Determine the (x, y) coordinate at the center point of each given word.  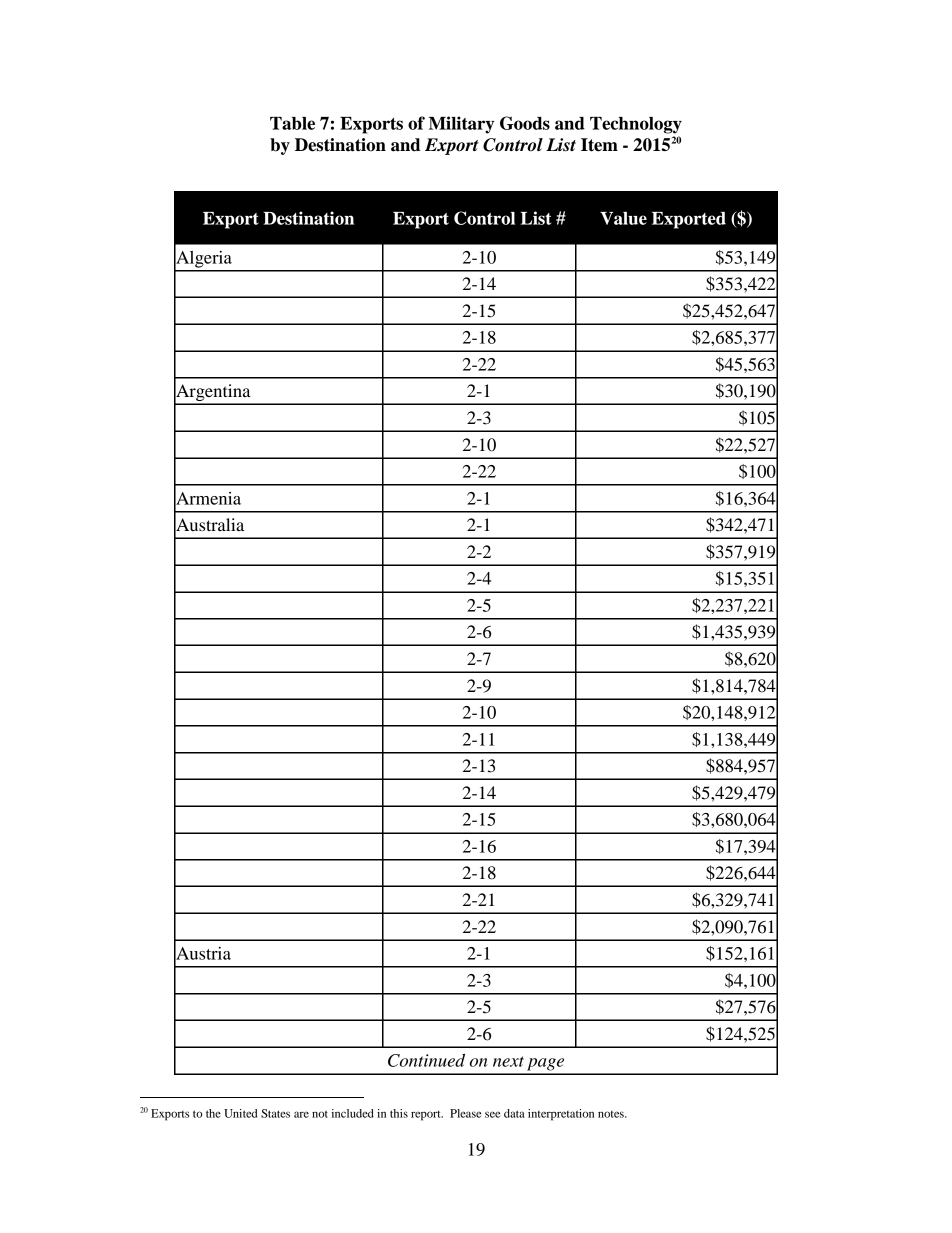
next (508, 1061)
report (427, 1116)
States (275, 1113)
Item (599, 145)
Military (461, 125)
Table (292, 123)
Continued (426, 1060)
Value (623, 218)
